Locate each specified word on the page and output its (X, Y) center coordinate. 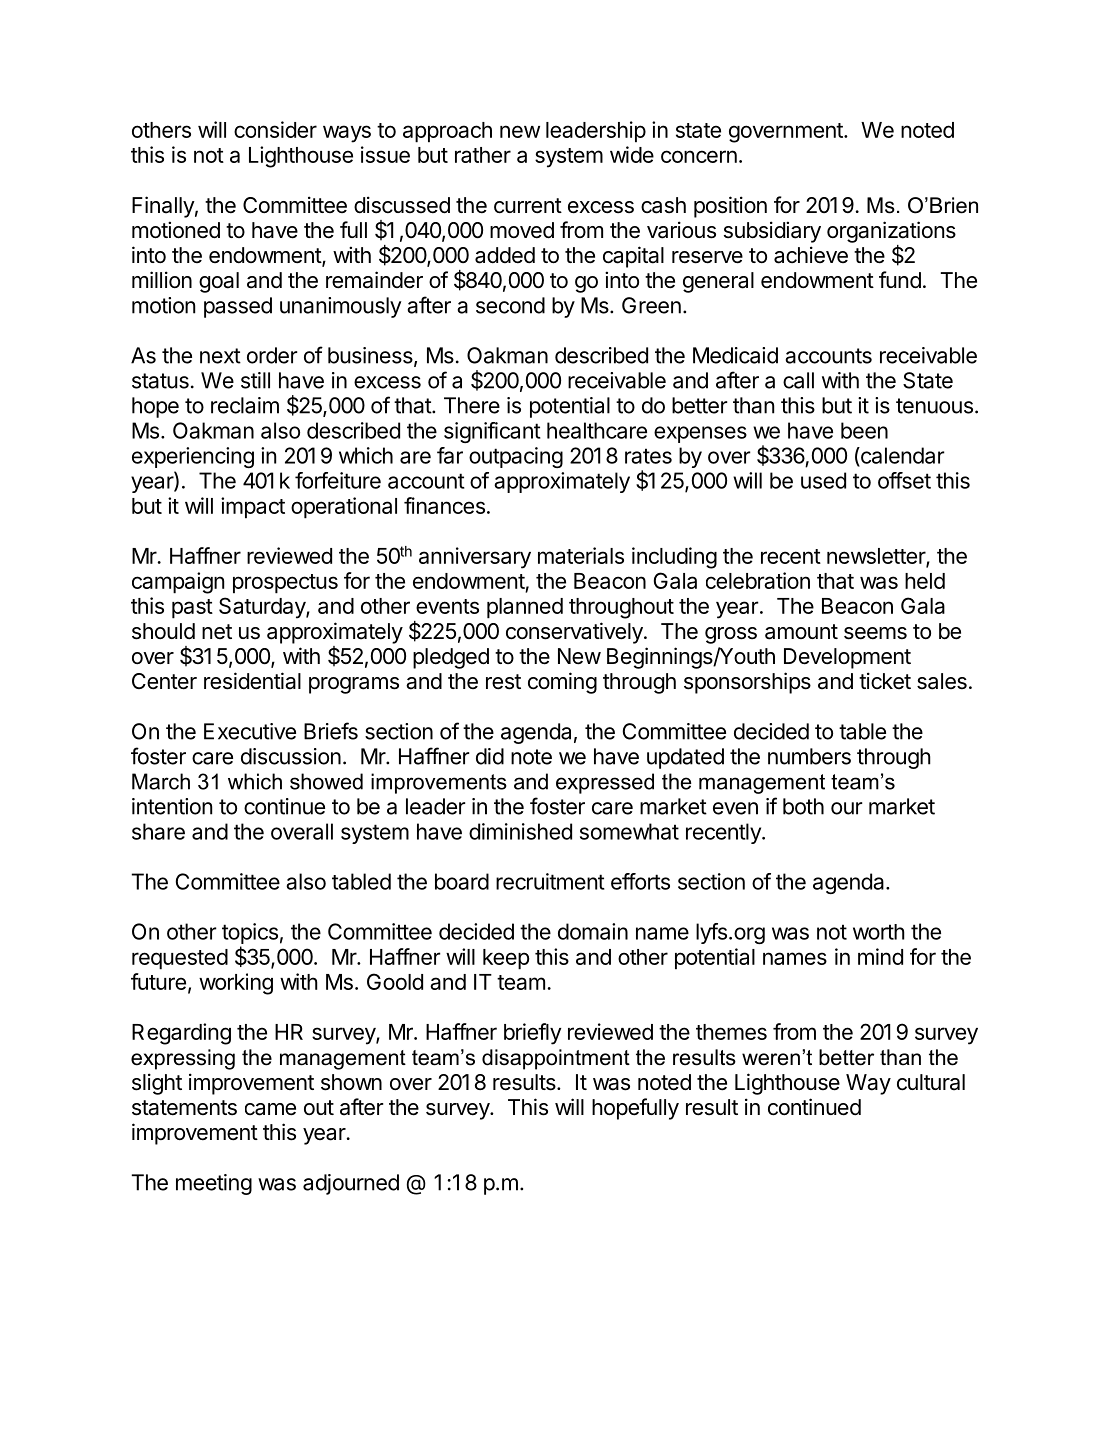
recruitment (550, 881)
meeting (214, 1184)
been (864, 430)
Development (847, 658)
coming (562, 683)
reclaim (245, 405)
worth (879, 932)
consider (275, 129)
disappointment (556, 1059)
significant (492, 432)
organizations (891, 232)
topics (250, 935)
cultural (931, 1082)
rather (483, 155)
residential (252, 681)
